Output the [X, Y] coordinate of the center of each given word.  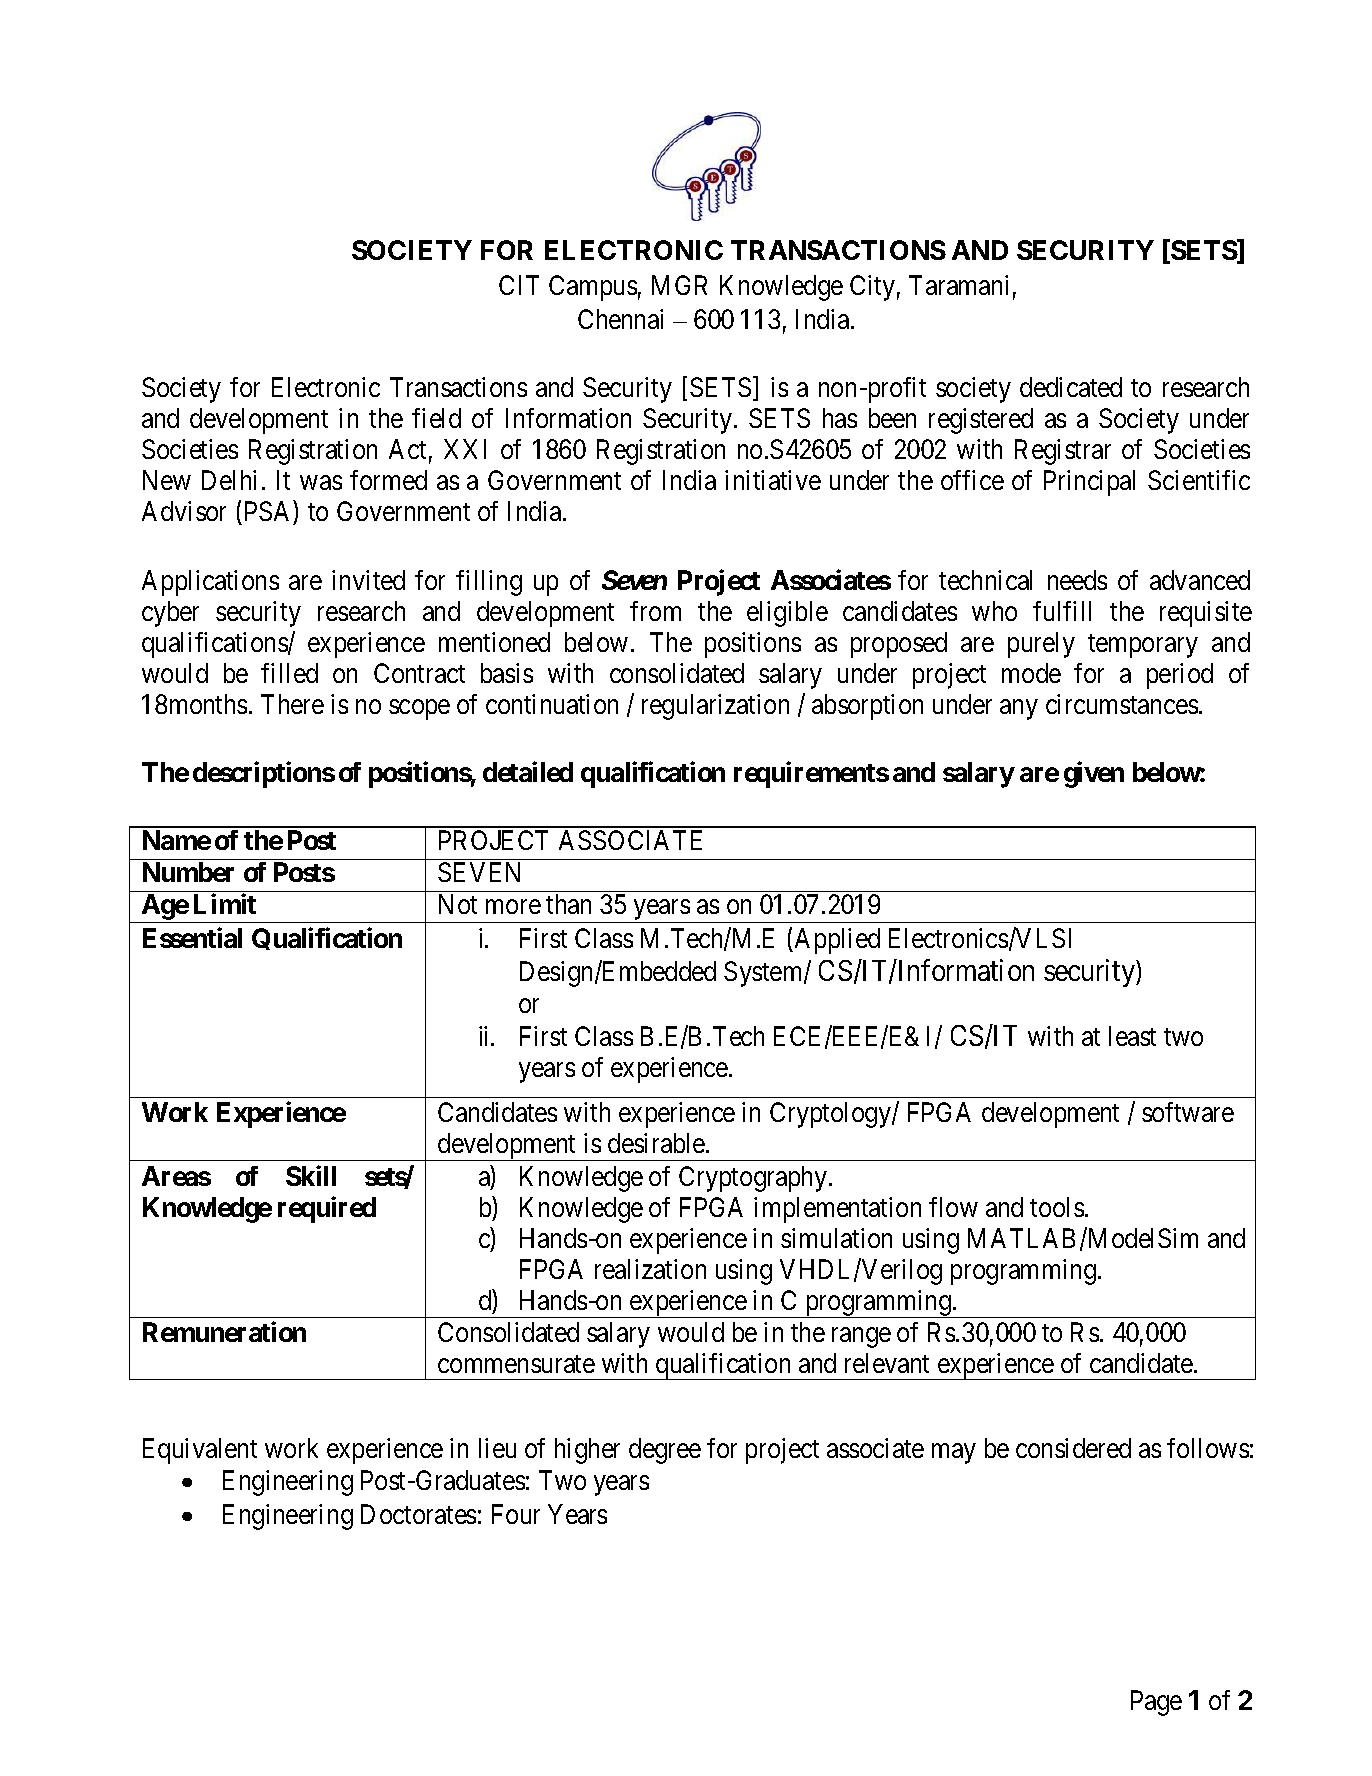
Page [1156, 1703]
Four [516, 1514]
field [436, 418]
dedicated [1071, 387]
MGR [679, 285]
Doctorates [418, 1514]
